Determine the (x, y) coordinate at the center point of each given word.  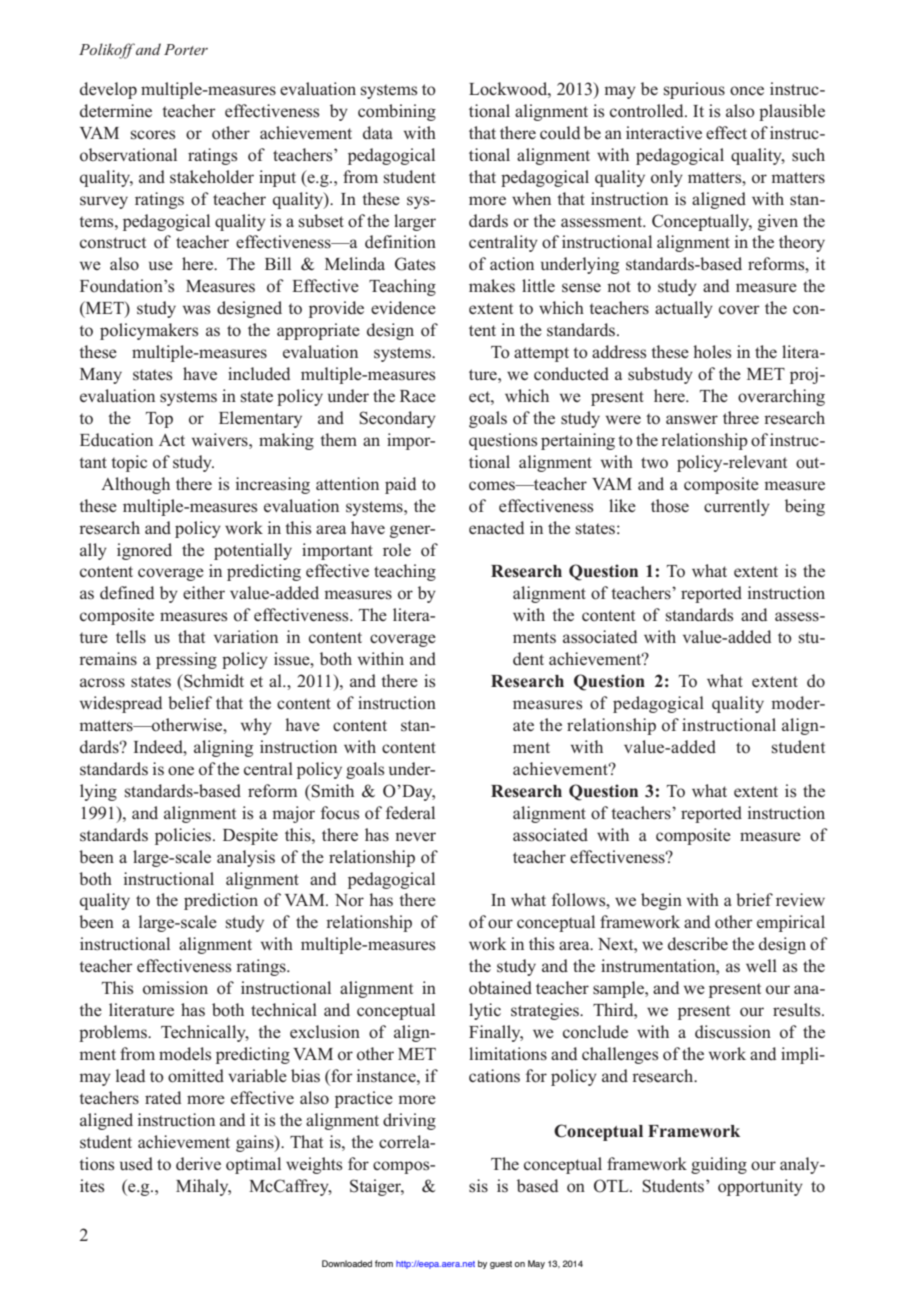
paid (400, 485)
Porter (186, 49)
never (415, 836)
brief (754, 899)
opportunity (760, 1187)
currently (737, 507)
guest (501, 1265)
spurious (694, 90)
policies (184, 836)
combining (397, 112)
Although (135, 485)
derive (198, 1163)
